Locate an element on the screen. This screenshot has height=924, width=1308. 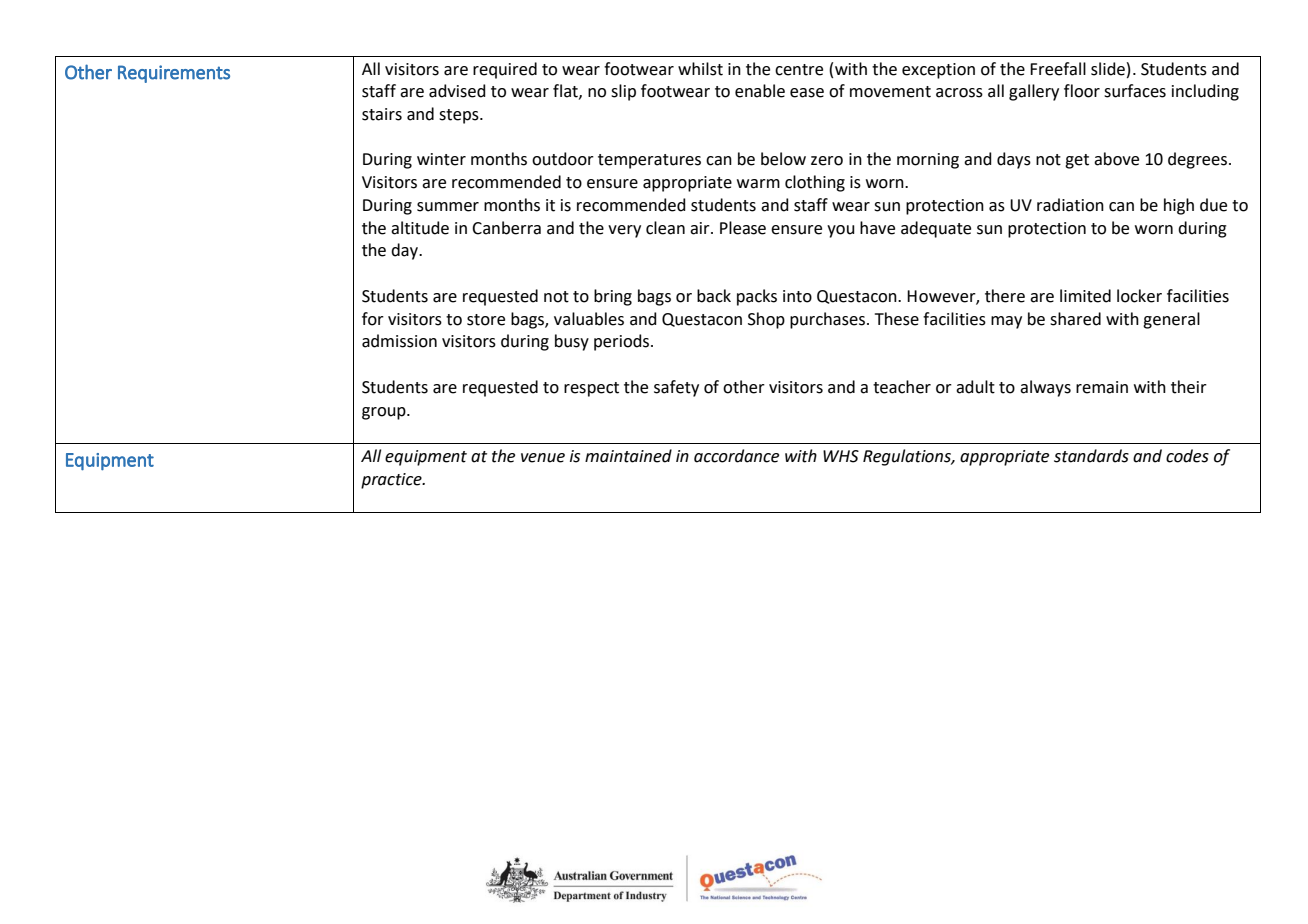
back is located at coordinates (714, 296).
